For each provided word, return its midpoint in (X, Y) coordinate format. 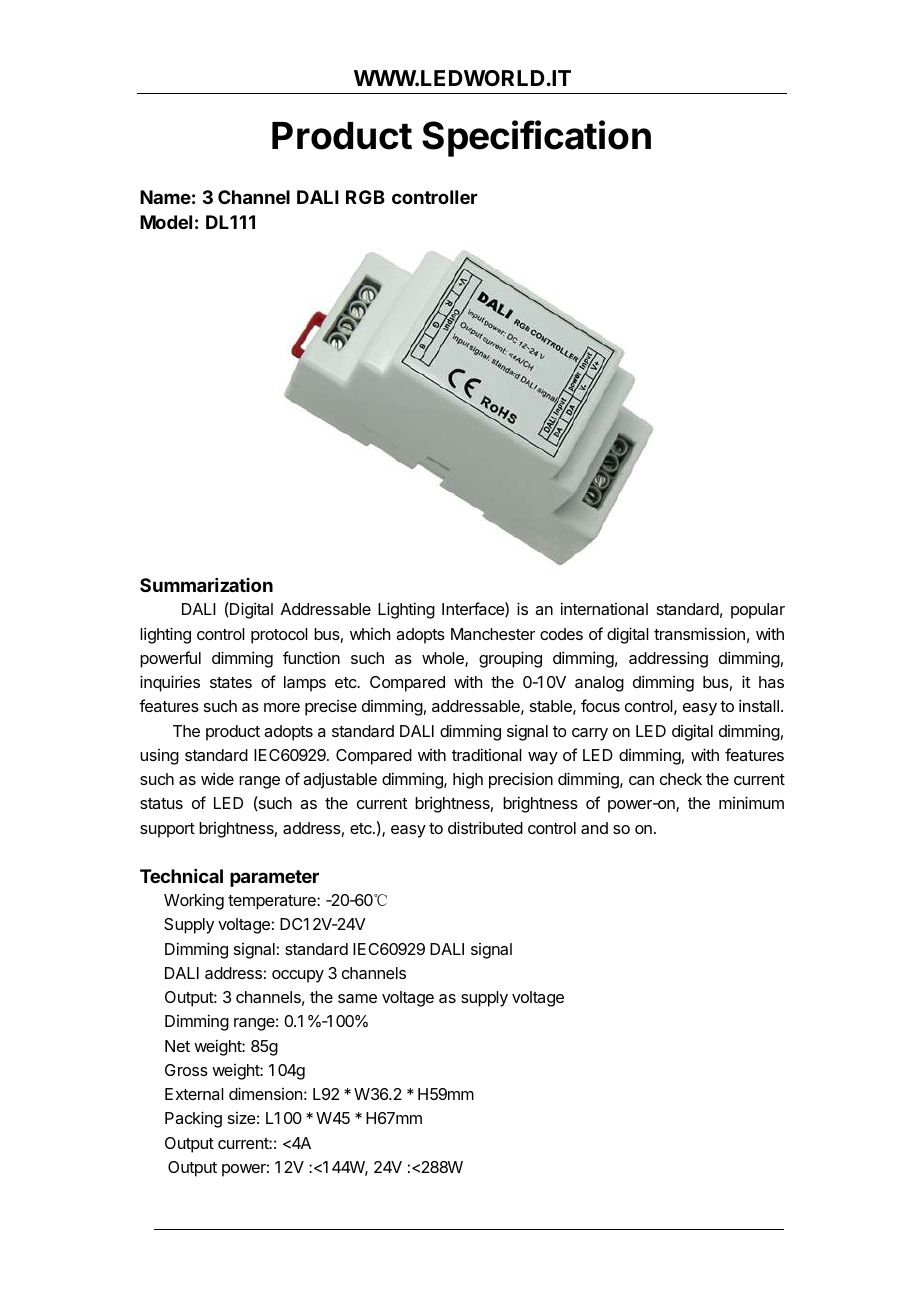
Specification (536, 138)
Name (165, 197)
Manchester (493, 634)
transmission (699, 633)
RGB (365, 197)
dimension (265, 1093)
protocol (279, 636)
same (357, 998)
